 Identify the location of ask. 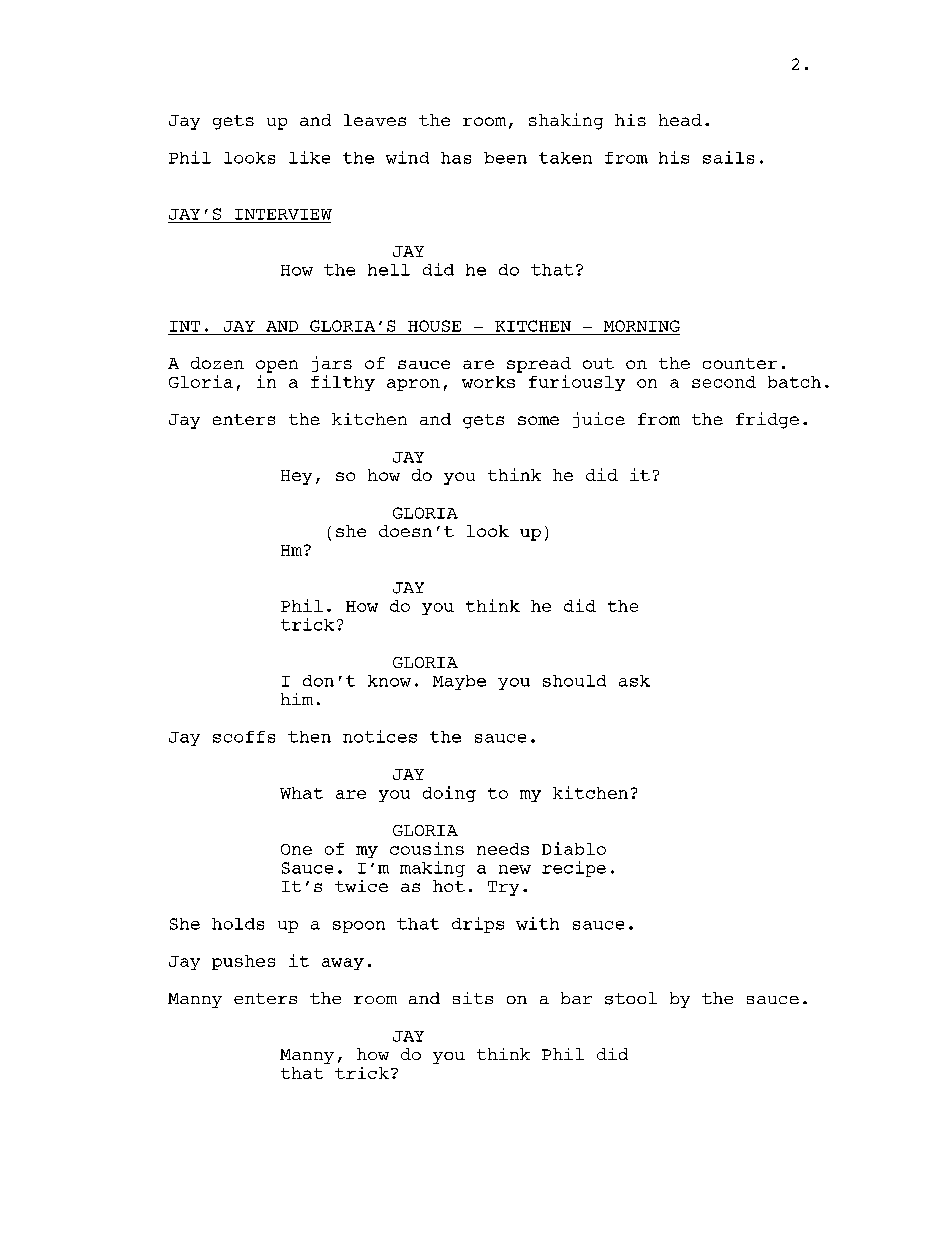
(634, 681).
